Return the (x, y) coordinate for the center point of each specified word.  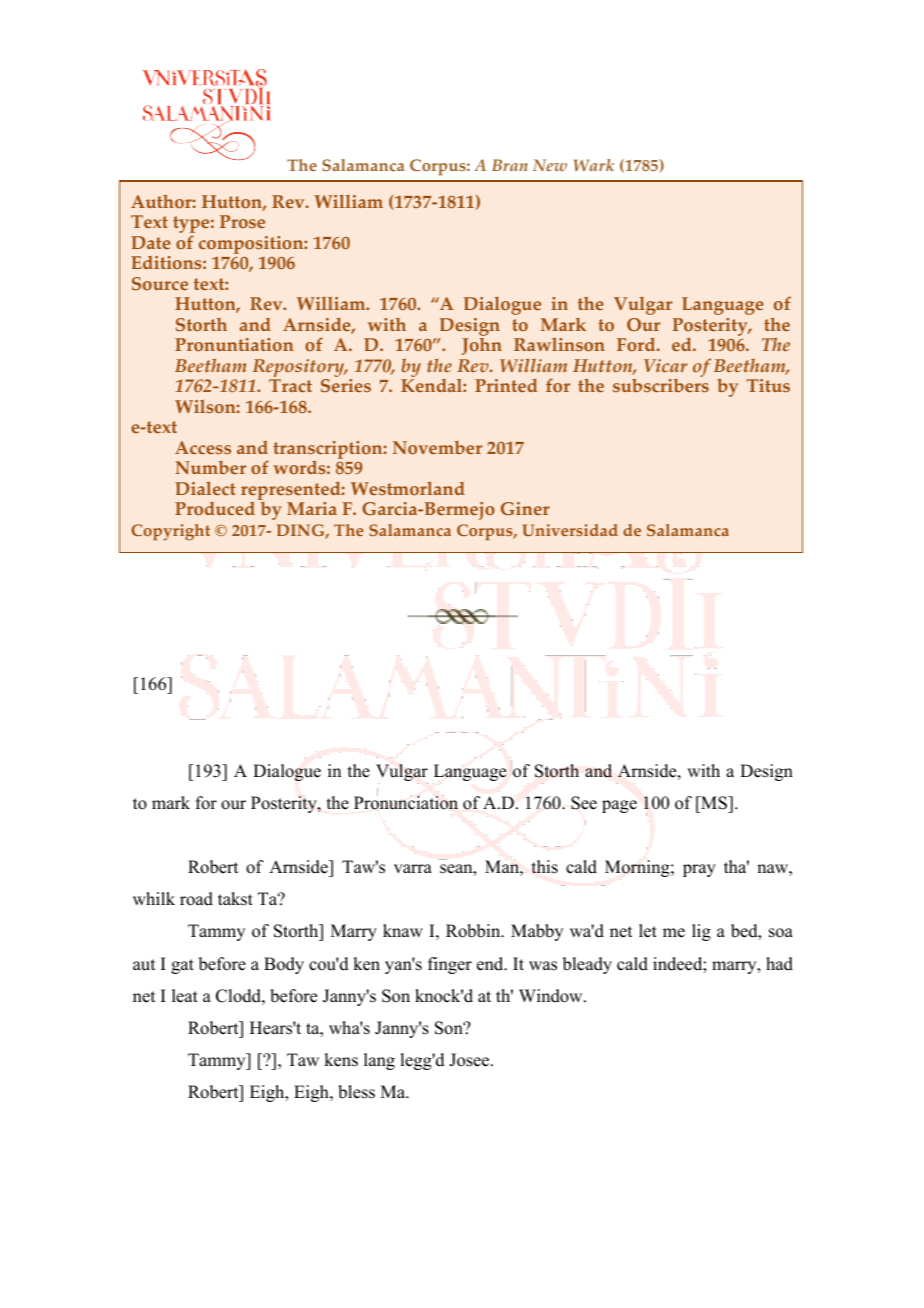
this (545, 867)
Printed (506, 385)
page (619, 806)
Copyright (170, 532)
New (550, 165)
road (196, 899)
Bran (510, 165)
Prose (242, 221)
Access (203, 447)
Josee (470, 1060)
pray (699, 870)
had (779, 964)
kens (341, 1060)
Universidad (570, 530)
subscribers (661, 385)
